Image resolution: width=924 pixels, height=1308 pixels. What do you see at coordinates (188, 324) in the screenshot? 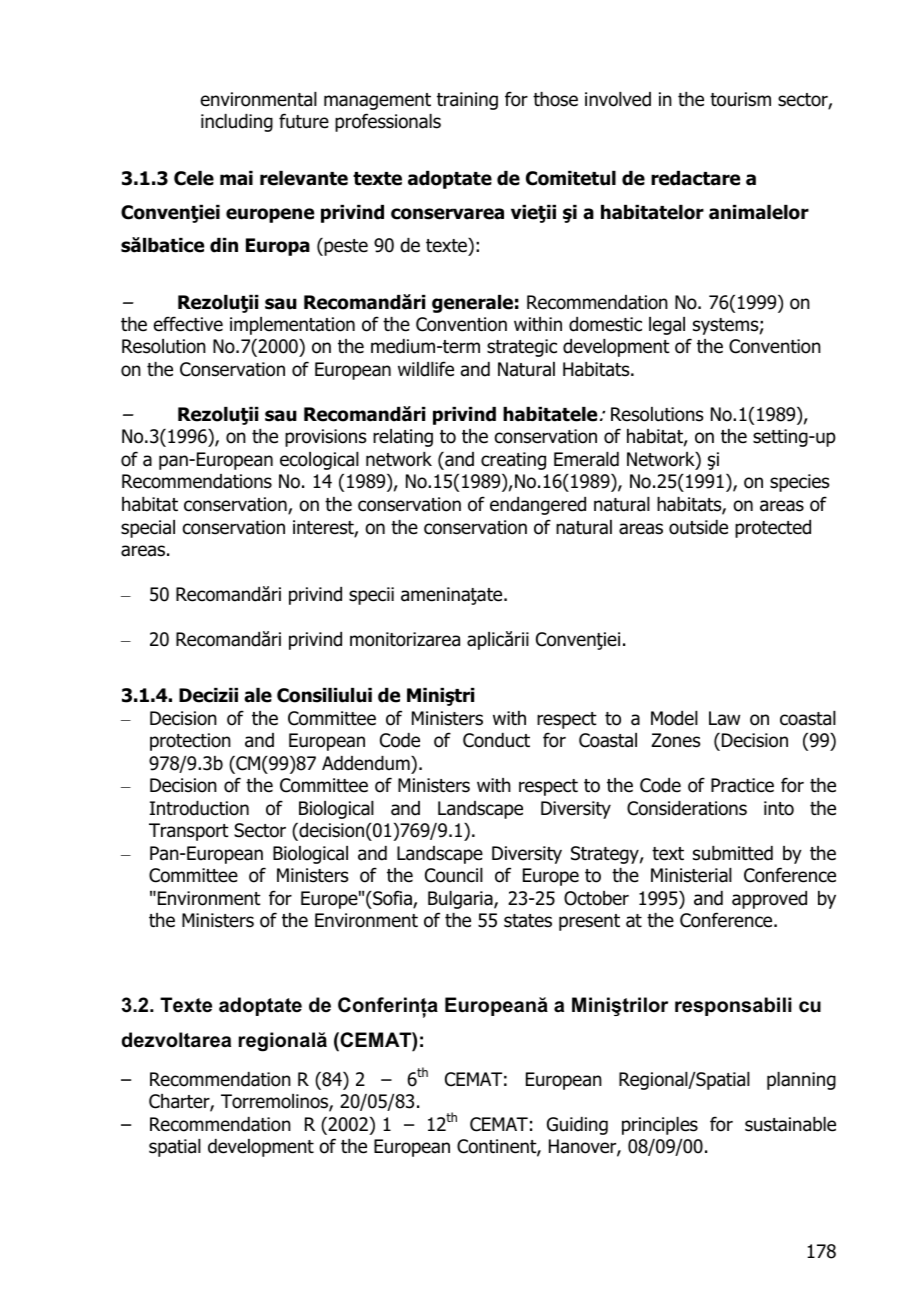
I see `effective` at bounding box center [188, 324].
